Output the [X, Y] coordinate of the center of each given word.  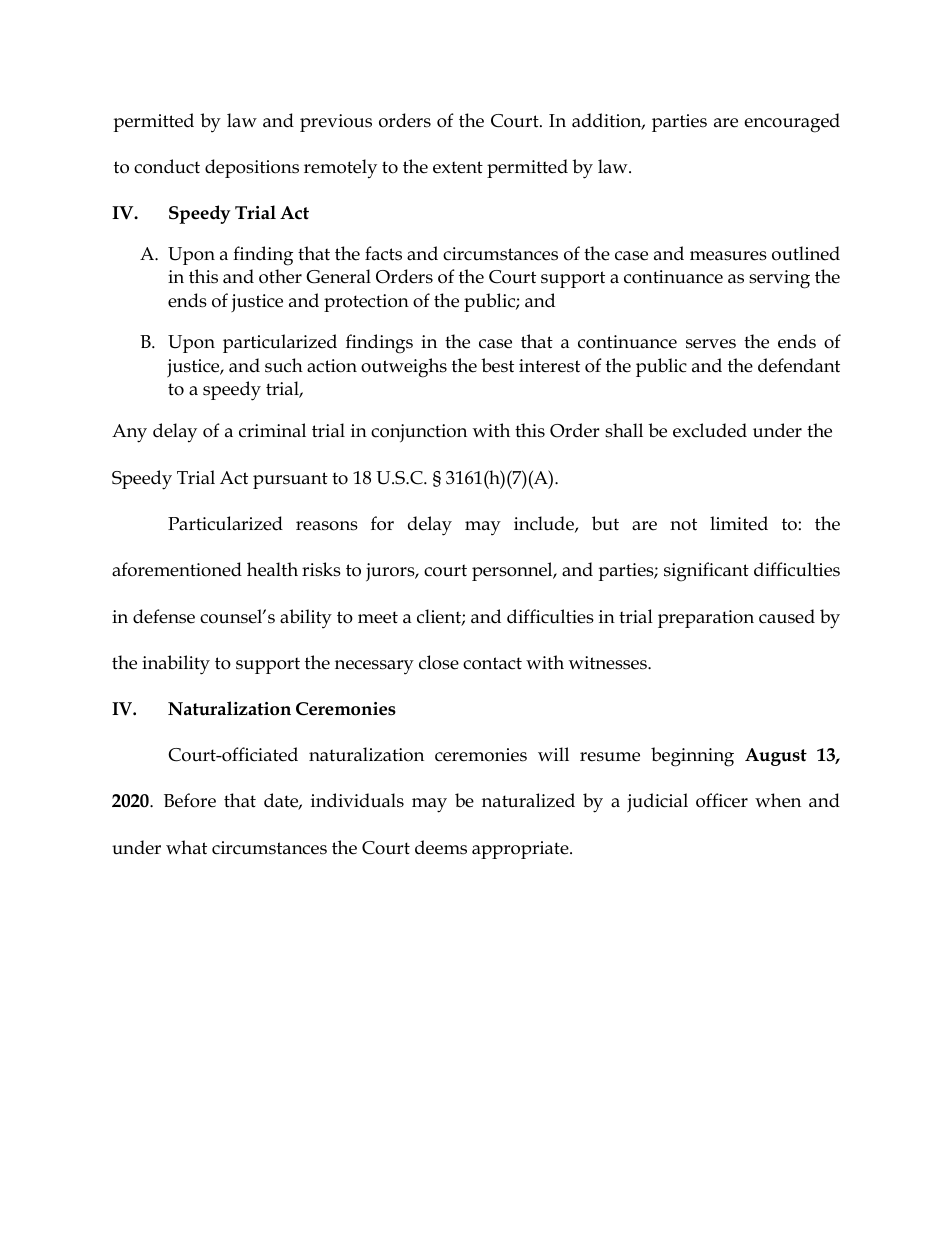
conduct [167, 166]
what [186, 847]
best [497, 365]
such [284, 365]
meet [378, 617]
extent [458, 167]
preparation [706, 619]
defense [164, 616]
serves [711, 344]
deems [441, 847]
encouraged [792, 123]
